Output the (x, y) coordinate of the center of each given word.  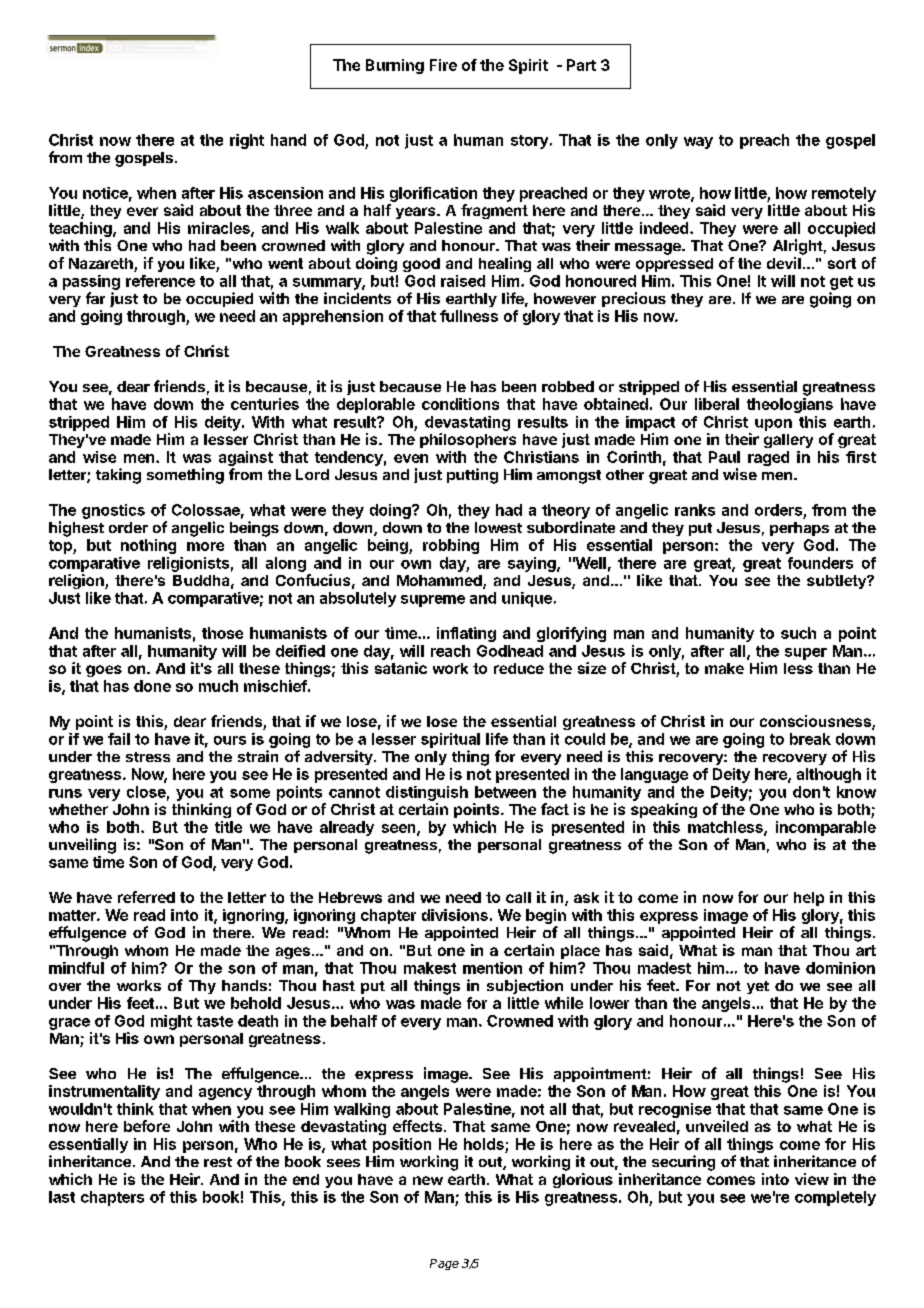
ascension (285, 193)
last (62, 1197)
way (698, 143)
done (152, 686)
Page (444, 1264)
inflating (466, 634)
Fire (443, 65)
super (806, 654)
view (812, 1179)
